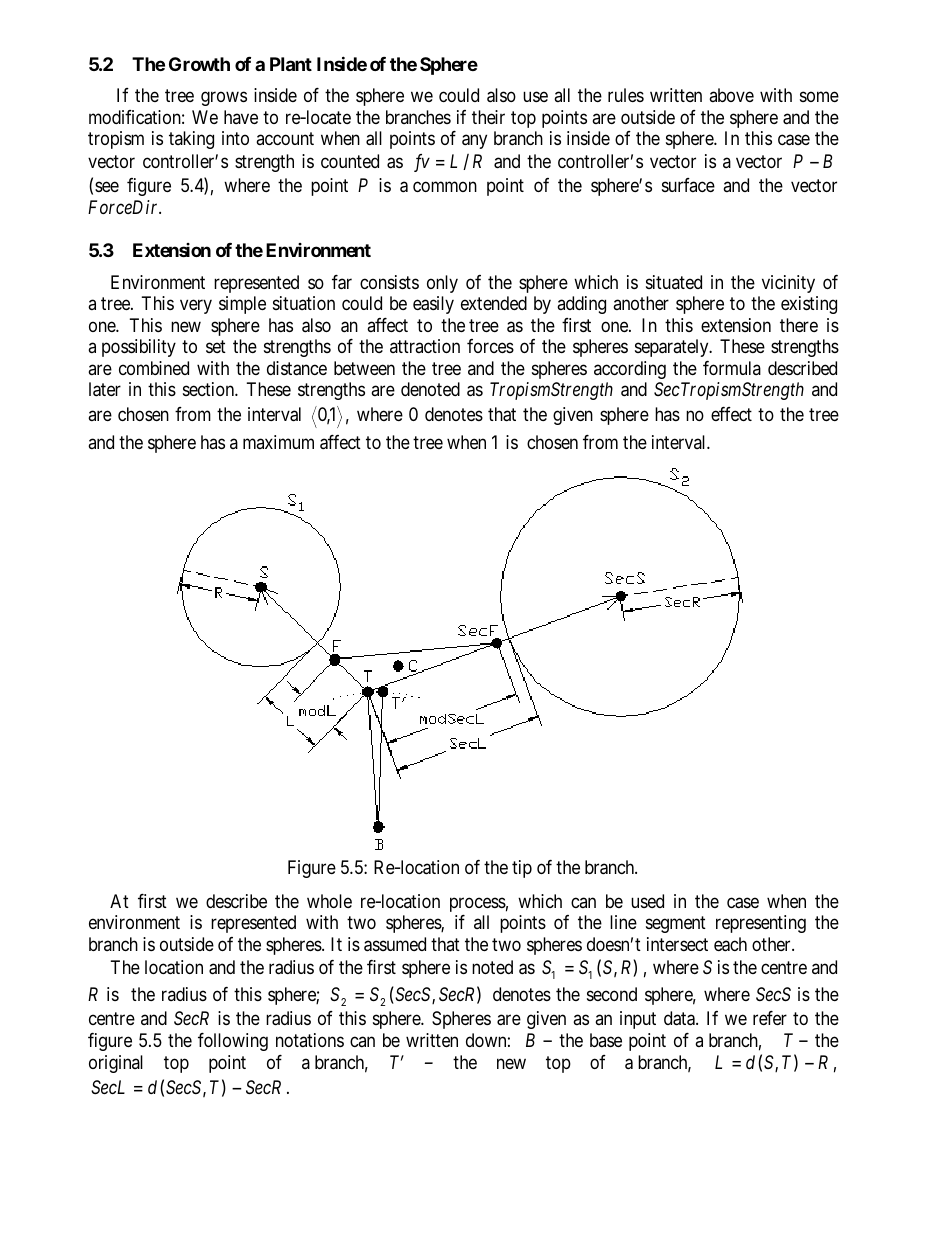 Image resolution: width=952 pixels, height=1233 pixels. Describe the element at coordinates (488, 117) in the page. I see `their` at that location.
